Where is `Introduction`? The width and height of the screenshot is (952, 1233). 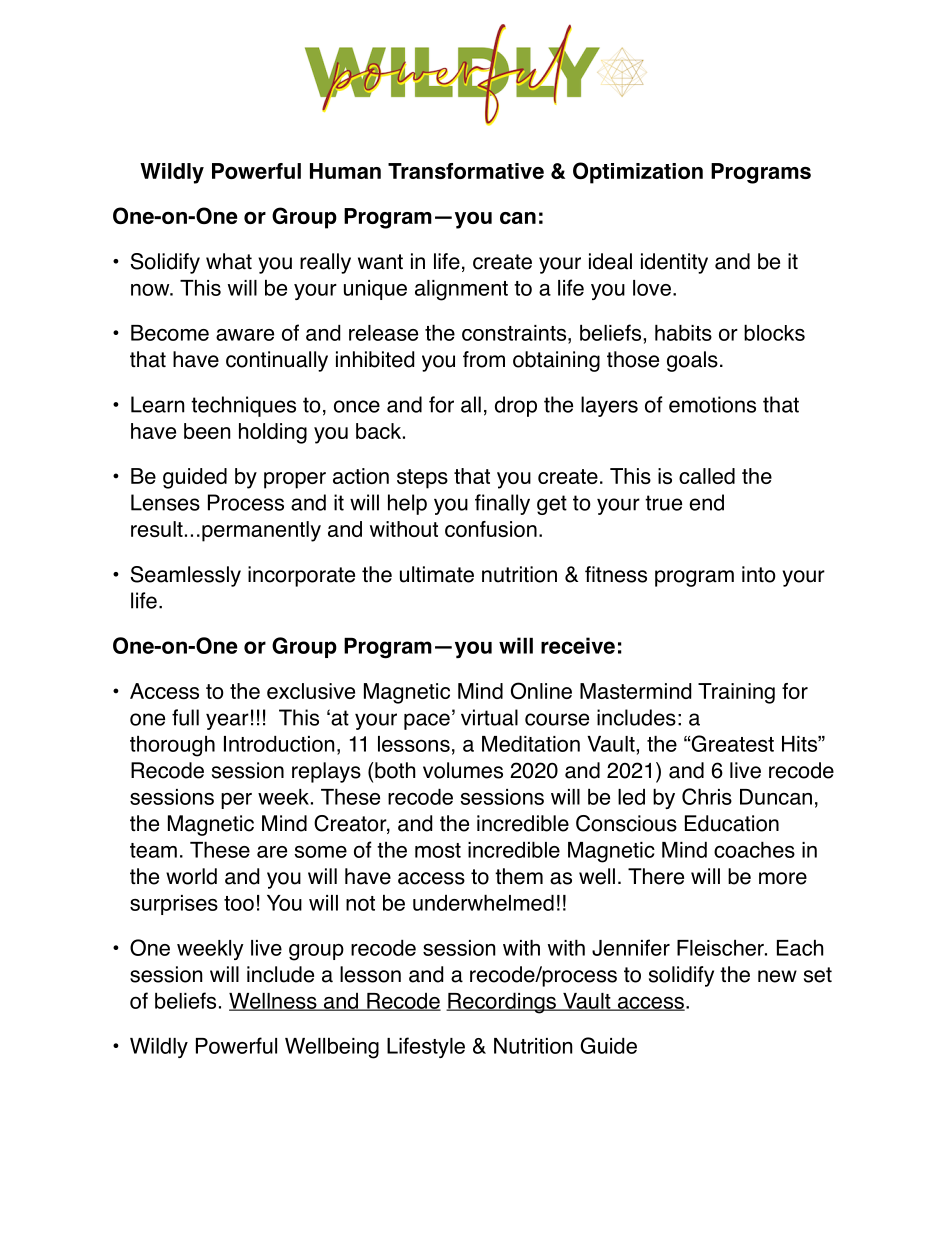
Introduction is located at coordinates (279, 744).
